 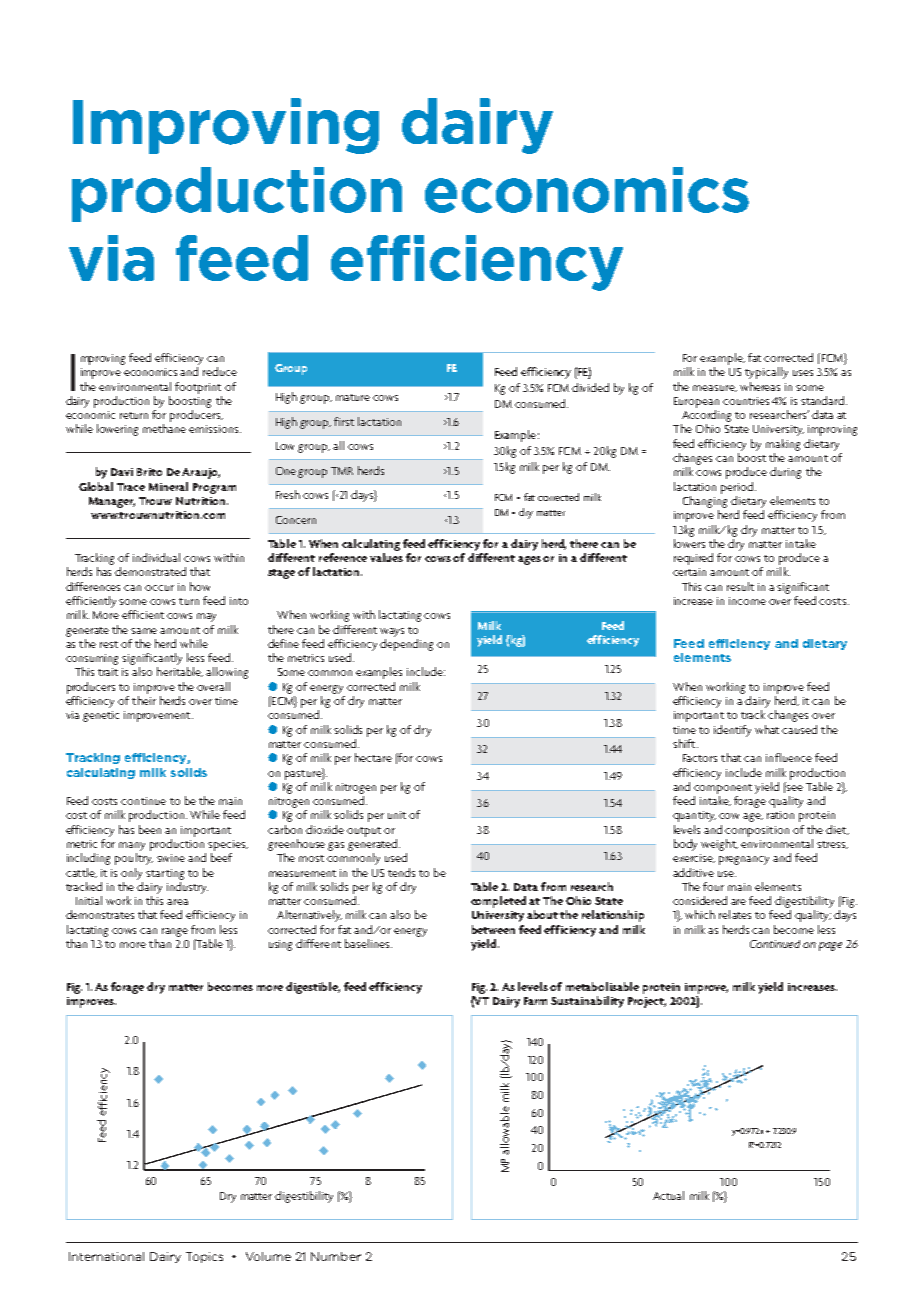 I want to click on composition, so click(x=757, y=831).
